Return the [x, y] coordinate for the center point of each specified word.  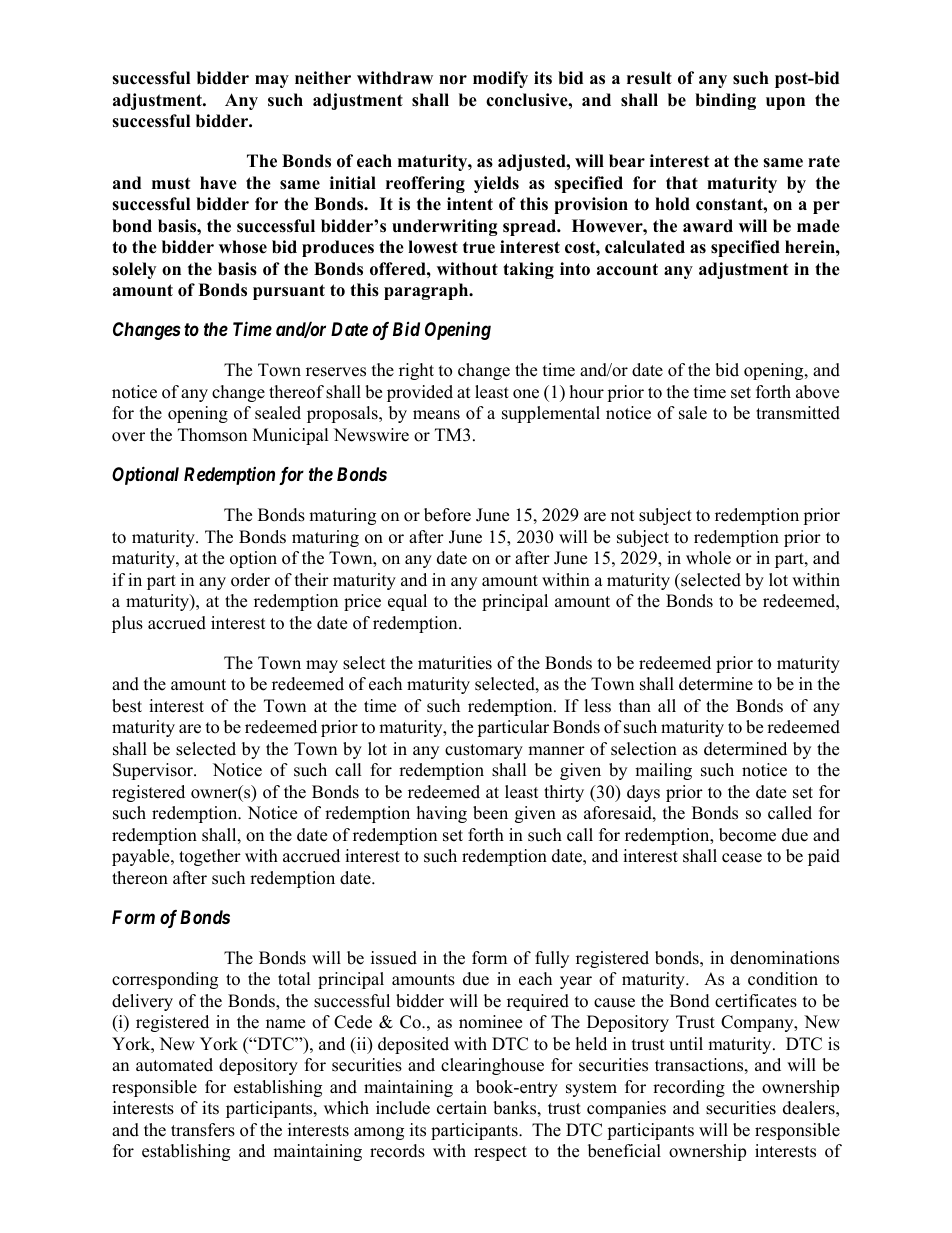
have [218, 183]
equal [407, 602]
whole [708, 558]
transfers [203, 1130]
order [250, 580]
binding [725, 101]
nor [453, 80]
